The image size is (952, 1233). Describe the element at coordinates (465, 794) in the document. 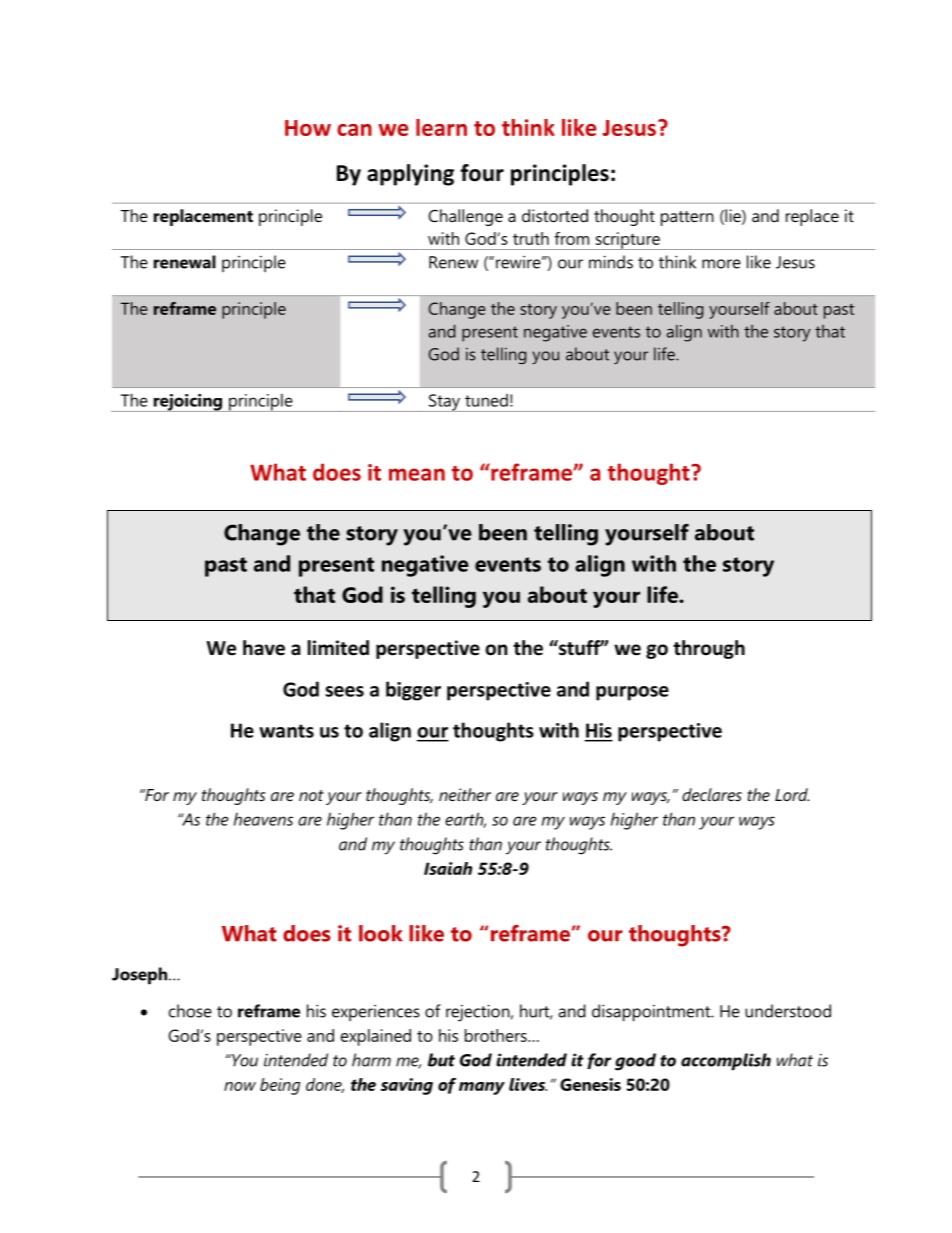

I see `neither` at that location.
